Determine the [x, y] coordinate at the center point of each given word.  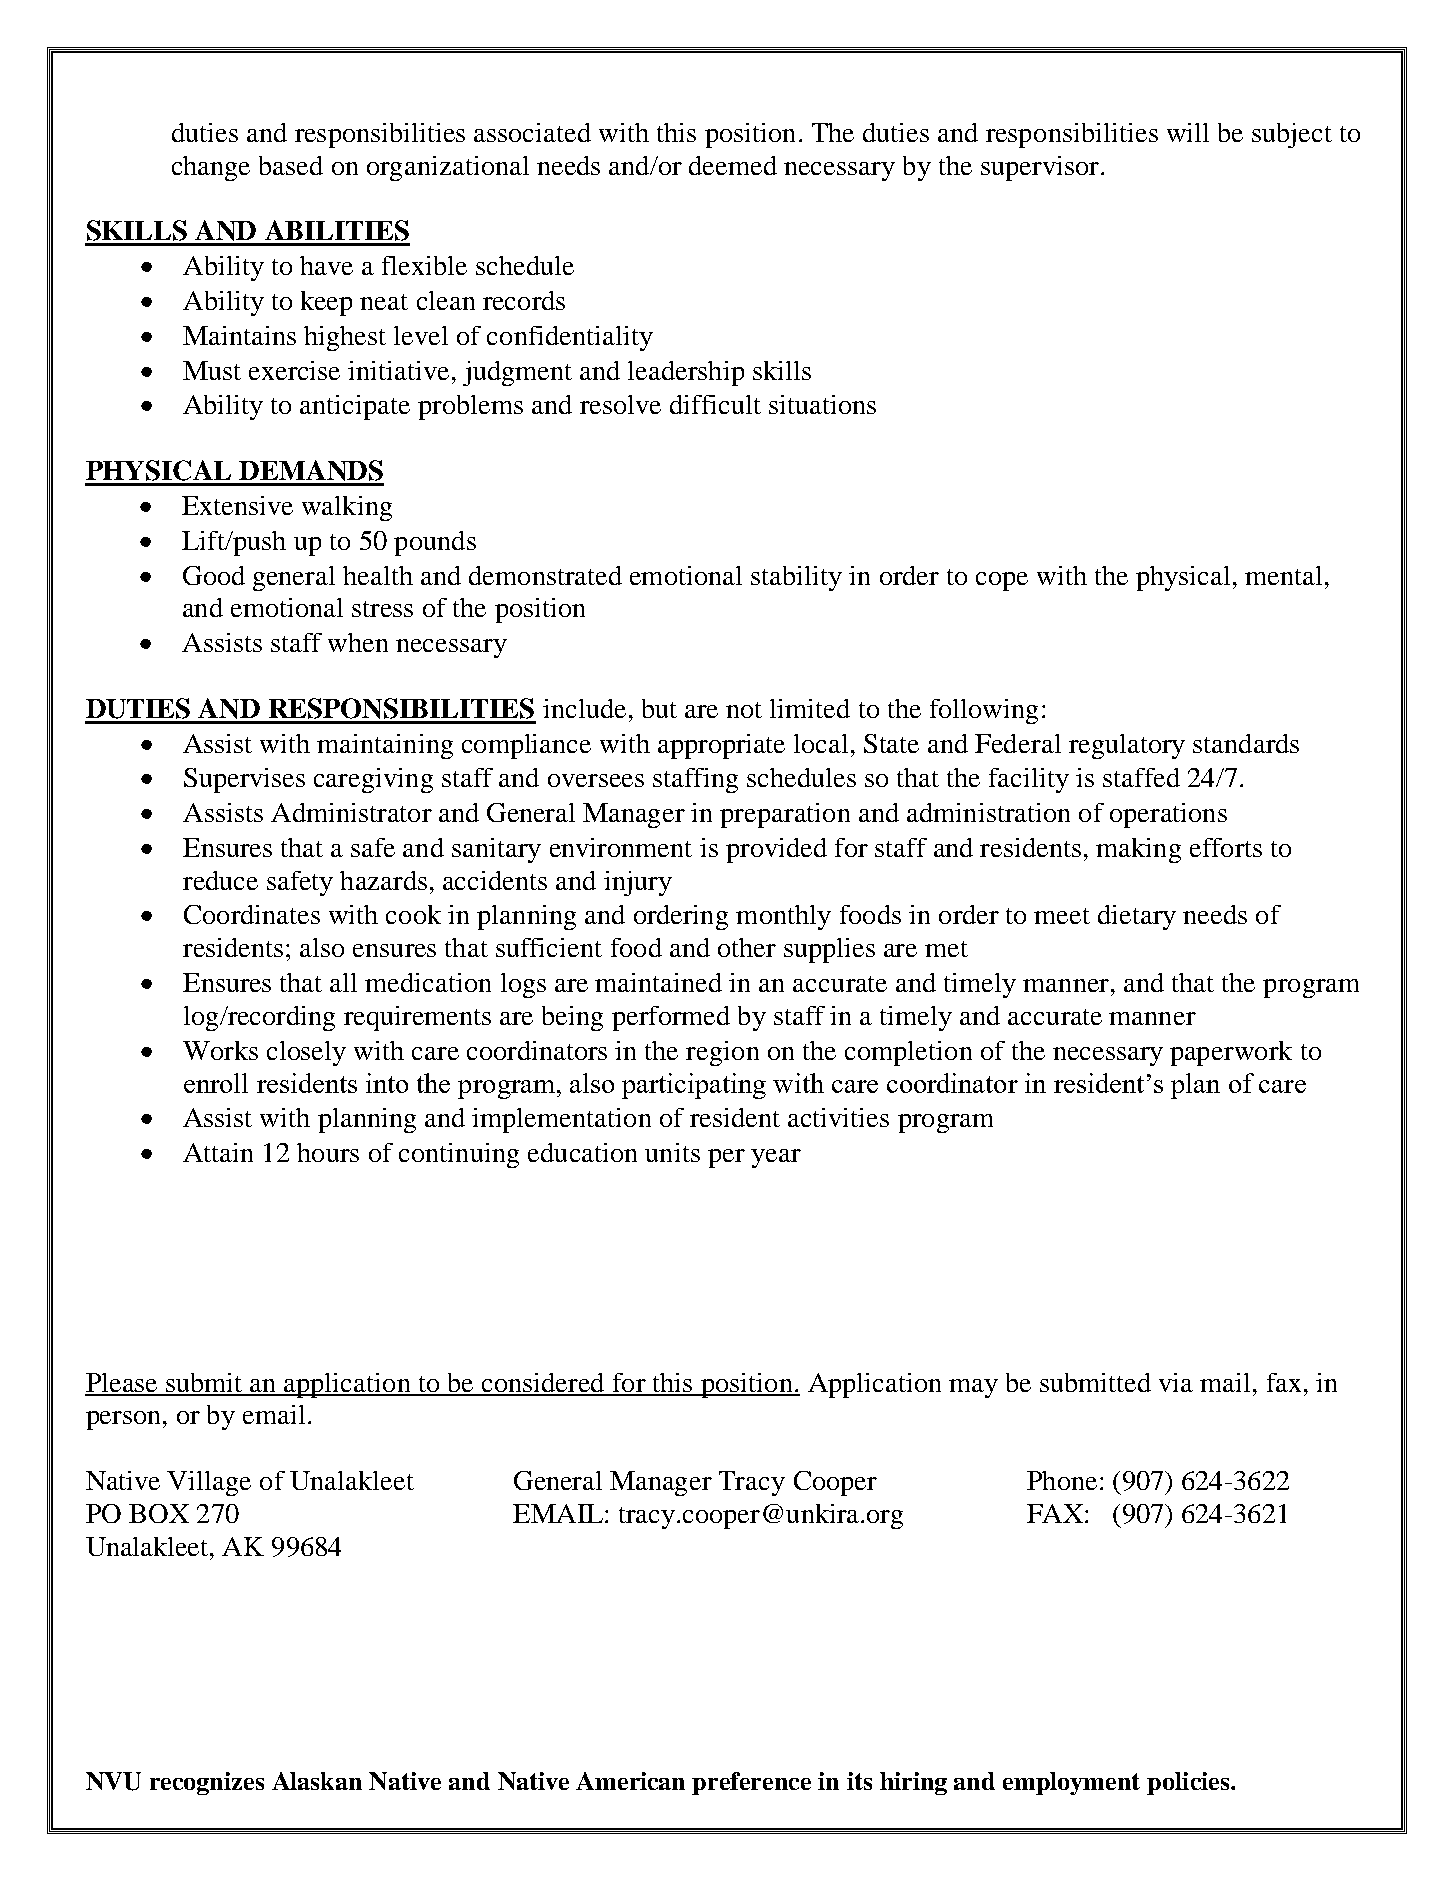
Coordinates [252, 914]
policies [1189, 1783]
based [291, 165]
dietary [1137, 917]
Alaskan [317, 1781]
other [747, 947]
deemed [733, 165]
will [1188, 132]
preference [751, 1783]
